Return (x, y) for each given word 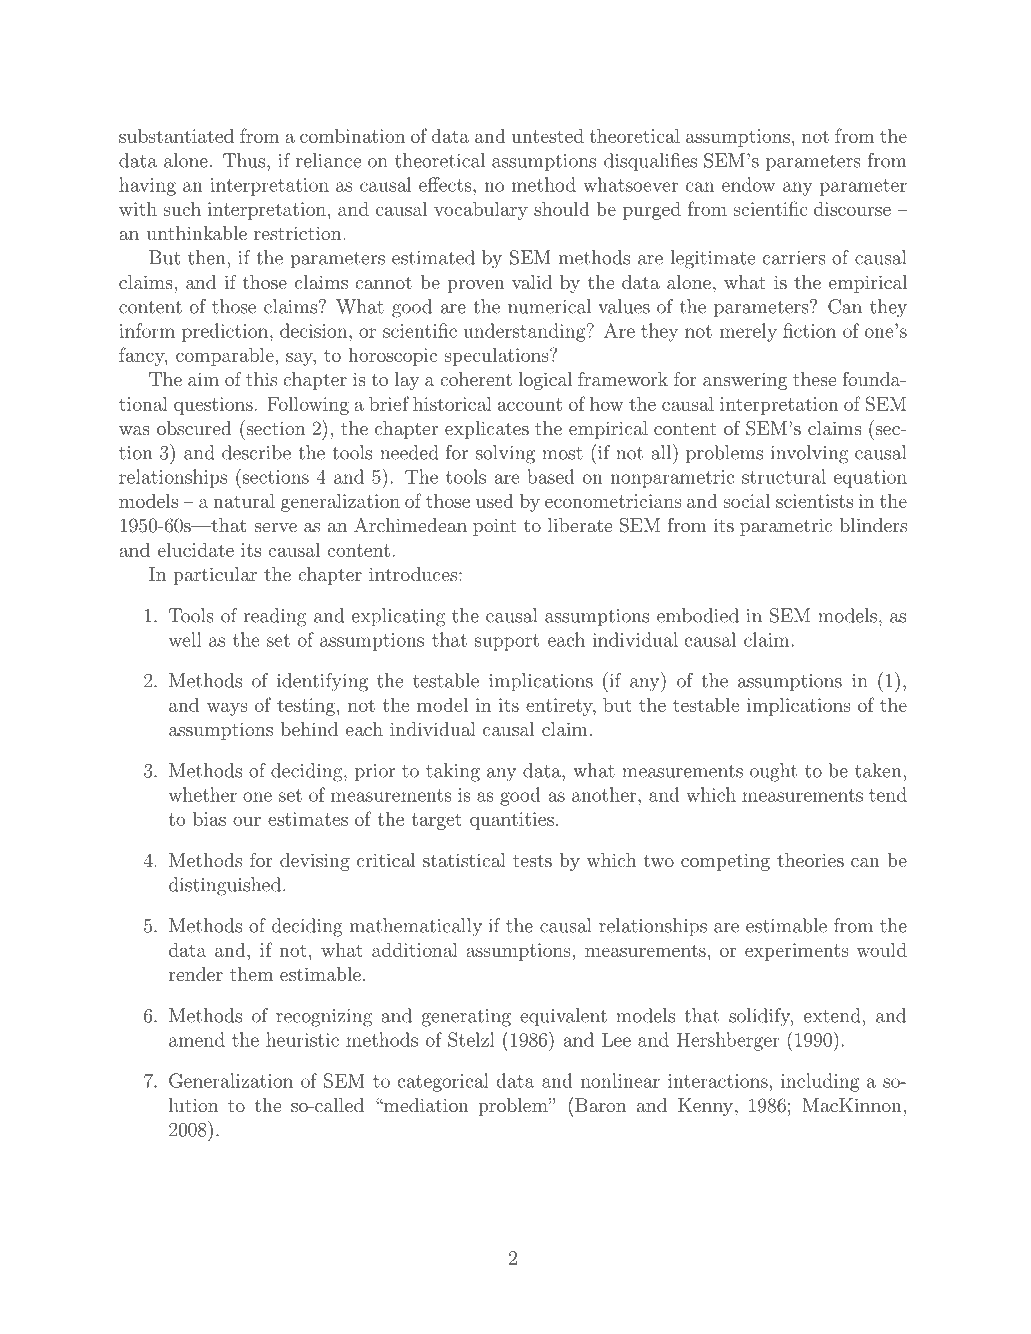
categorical (443, 1082)
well (185, 639)
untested (547, 136)
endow (748, 184)
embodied (698, 615)
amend (197, 1039)
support (507, 642)
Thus (245, 160)
